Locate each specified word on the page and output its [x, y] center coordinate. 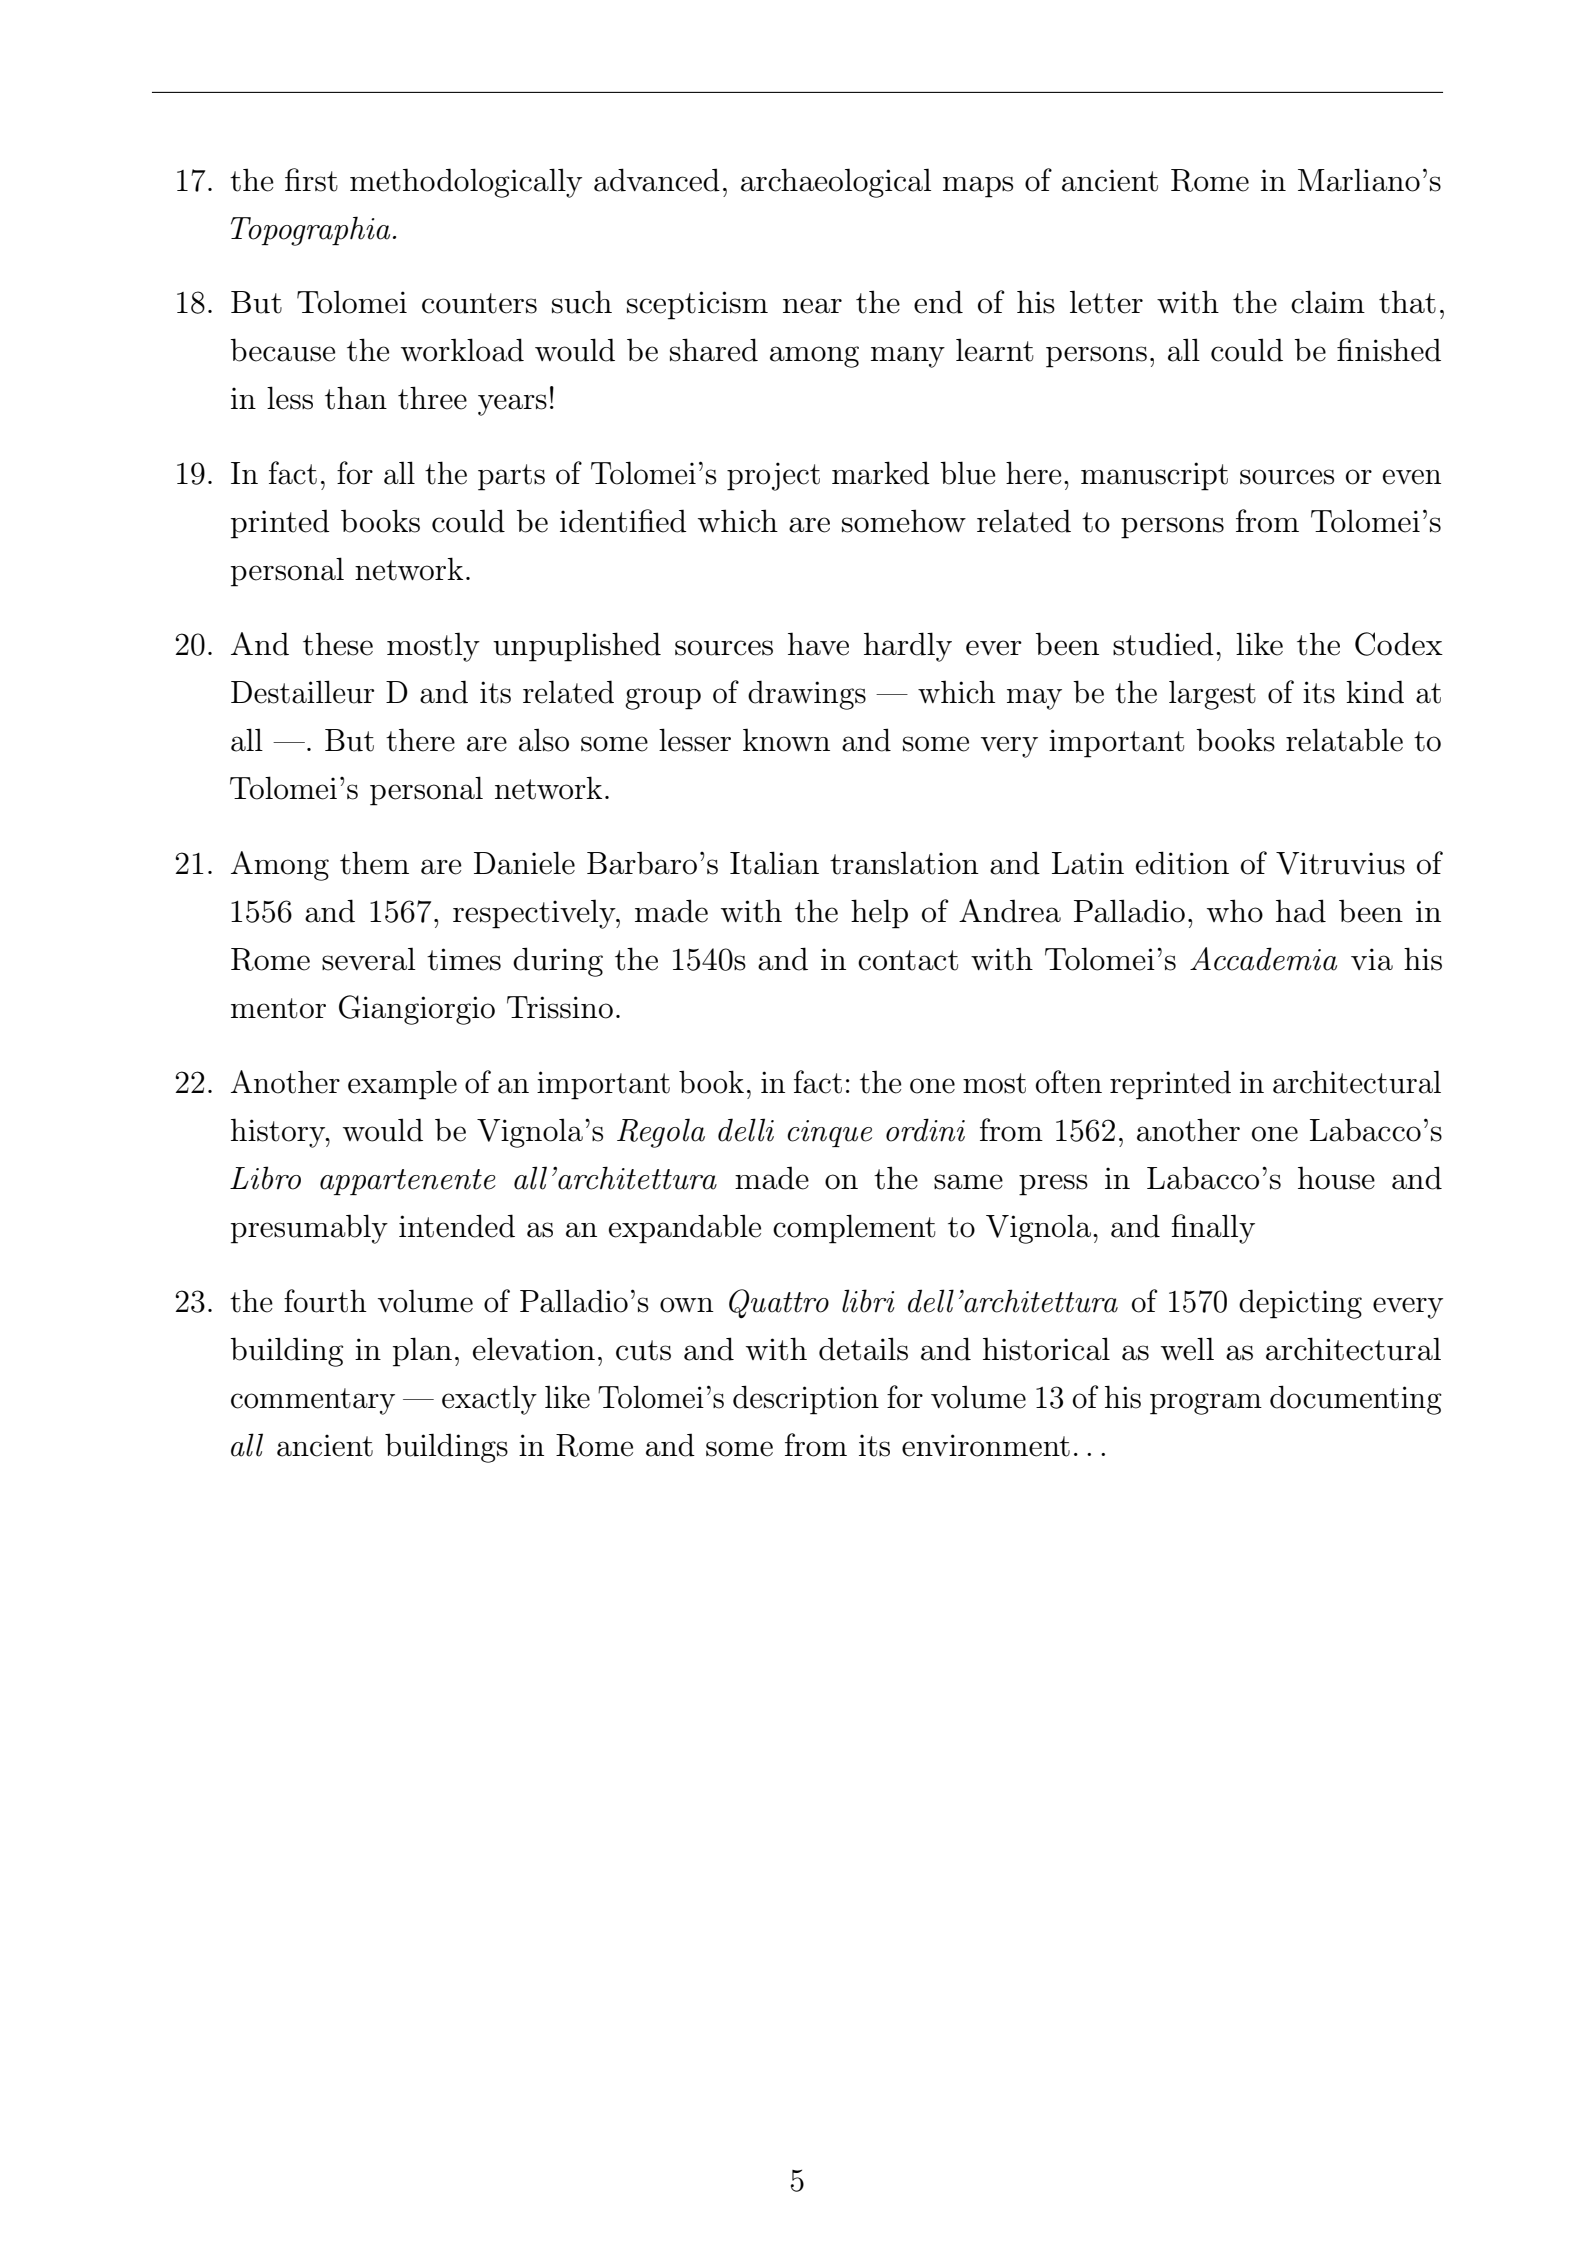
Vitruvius [1340, 863]
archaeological [836, 183]
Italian [774, 863]
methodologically [466, 183]
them [374, 863]
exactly [489, 1400]
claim [1328, 302]
